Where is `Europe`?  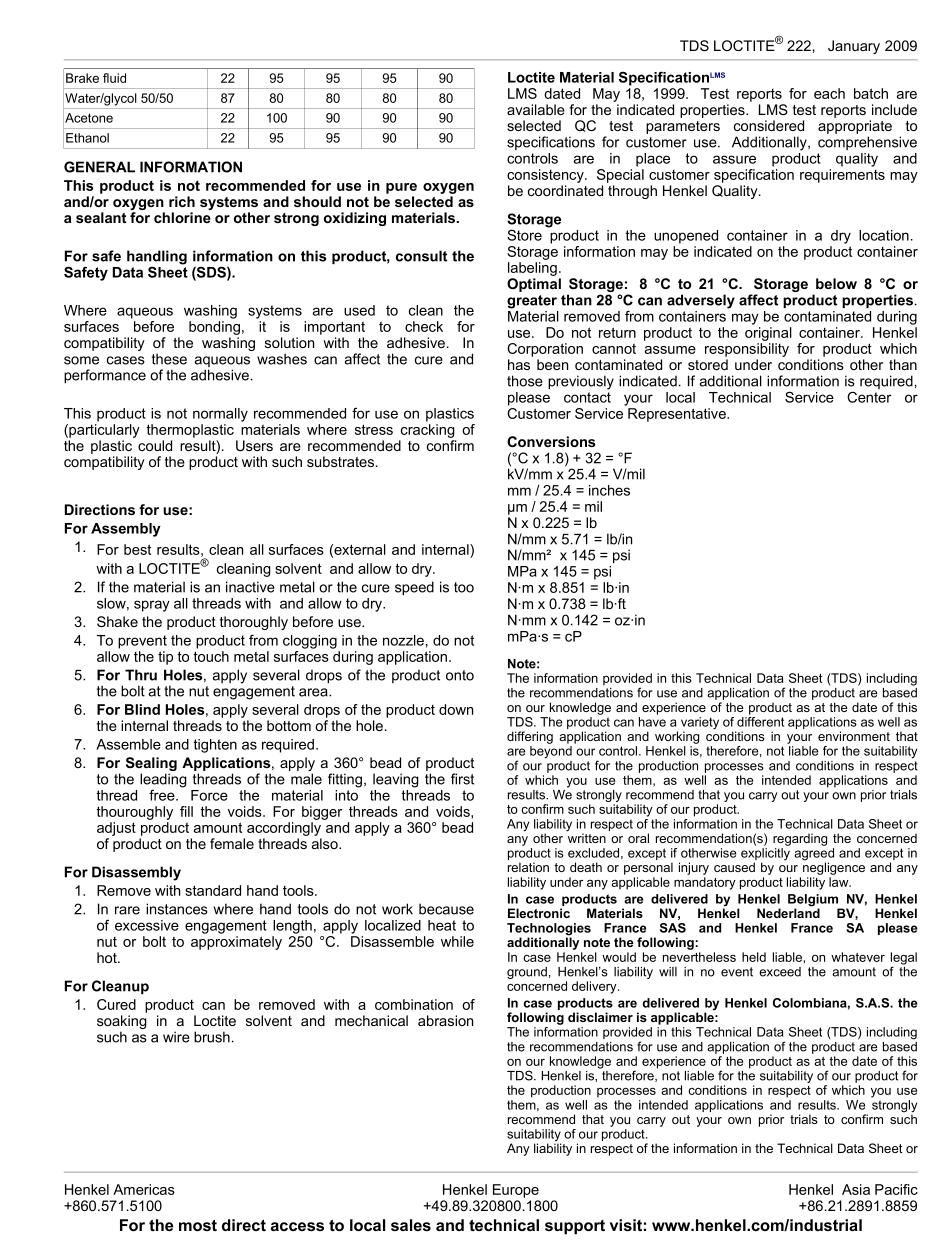
Europe is located at coordinates (516, 1191).
